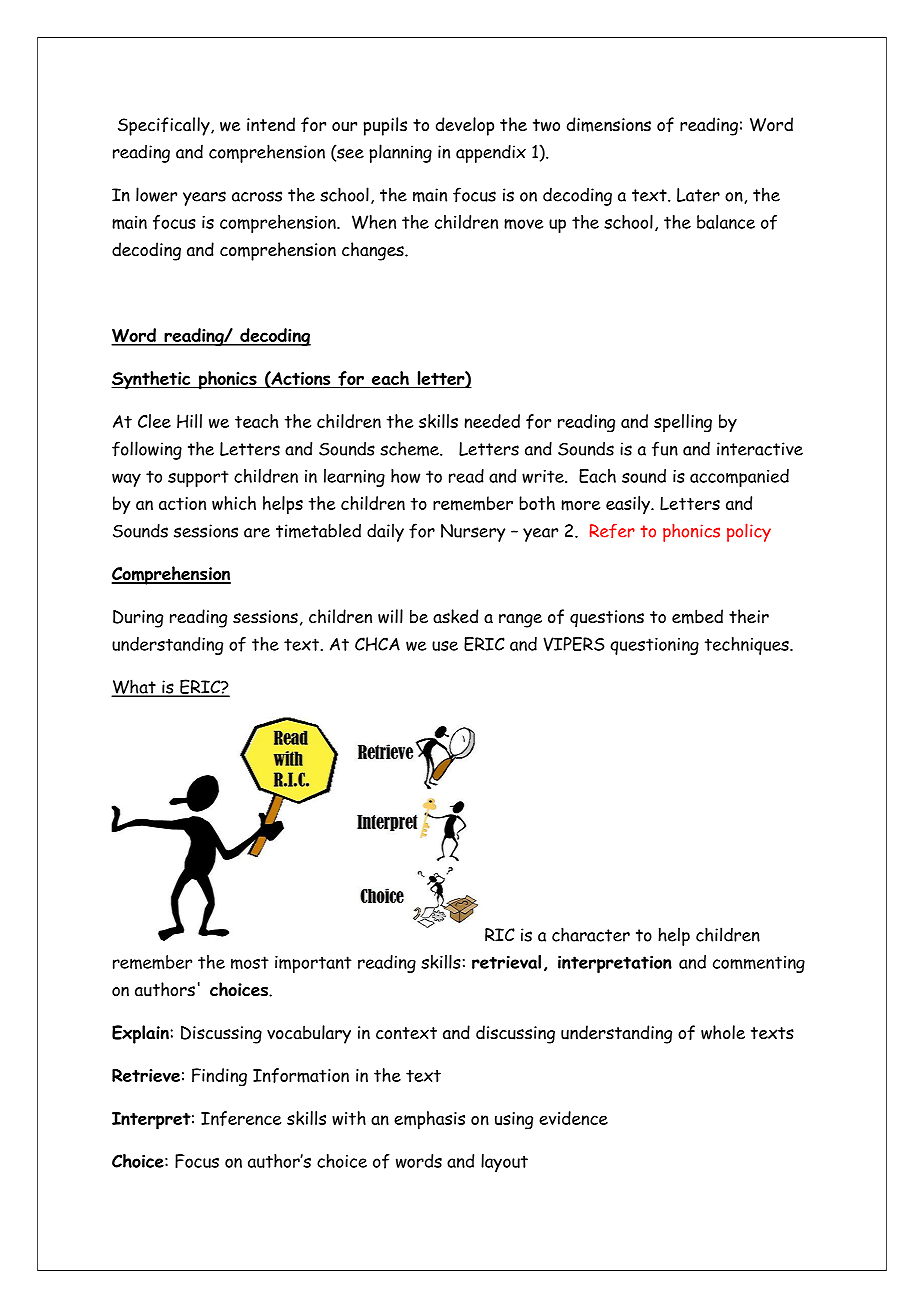 This screenshot has width=924, height=1308. What do you see at coordinates (698, 195) in the screenshot?
I see `Later` at bounding box center [698, 195].
